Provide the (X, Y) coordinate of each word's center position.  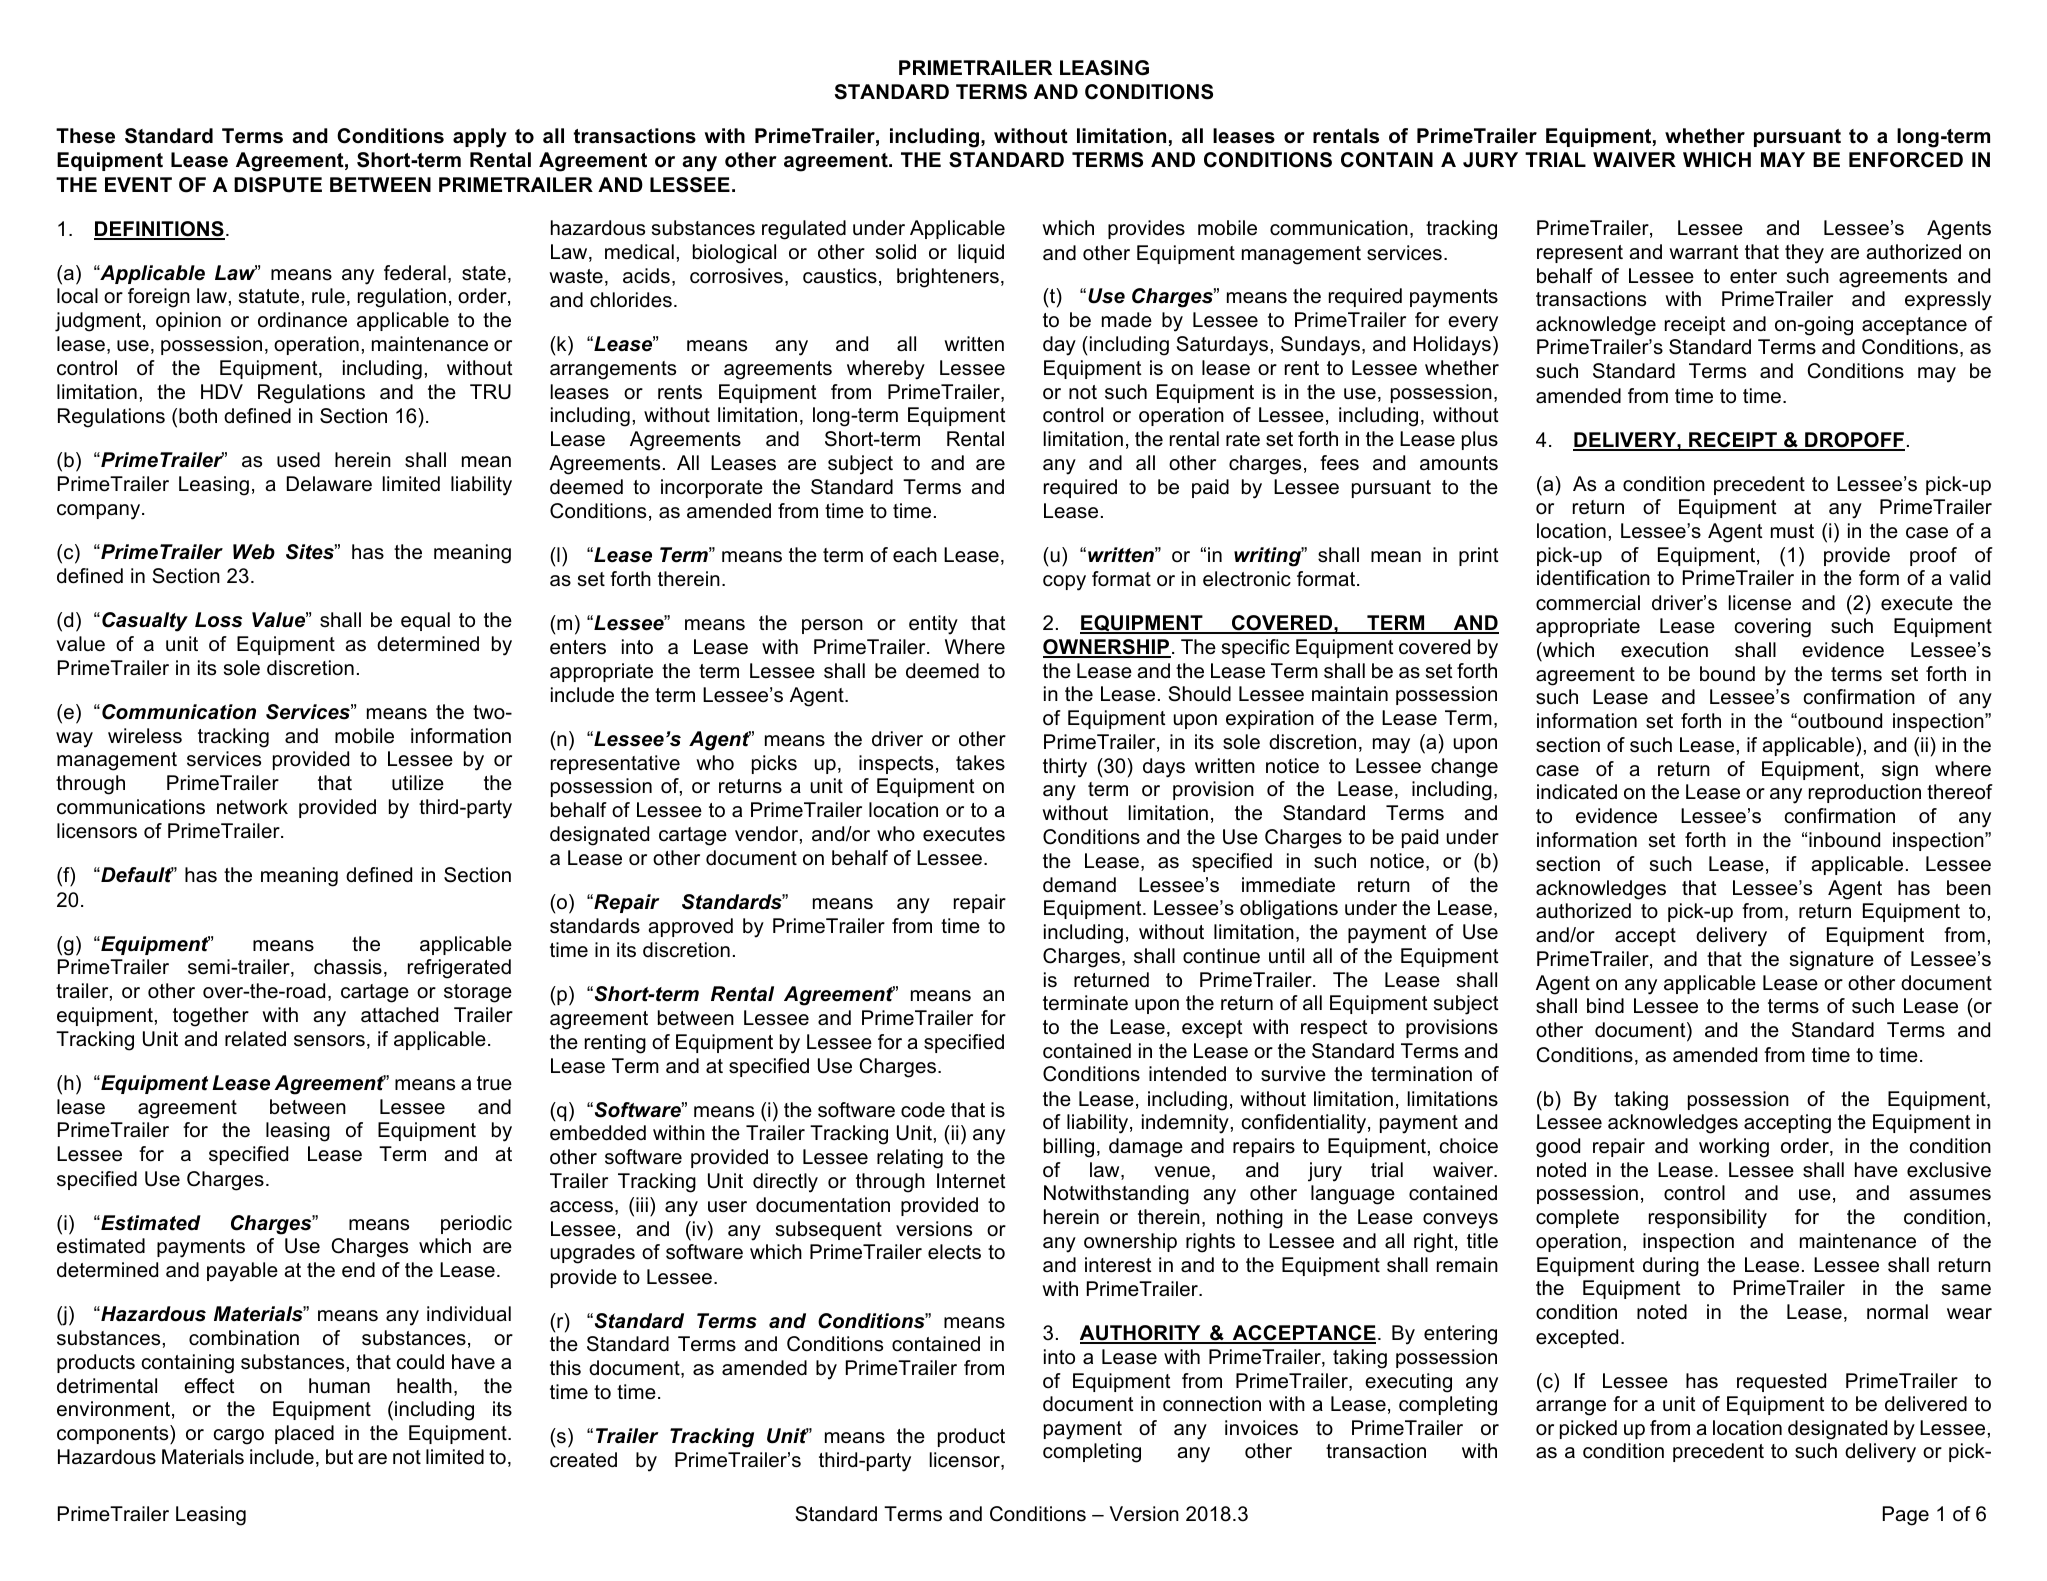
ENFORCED (1906, 160)
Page (1906, 1516)
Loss (218, 620)
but (339, 1457)
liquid (981, 253)
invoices (1261, 1428)
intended (1187, 1074)
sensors (329, 1041)
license (1760, 603)
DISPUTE (278, 185)
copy (1064, 583)
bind (1605, 1006)
